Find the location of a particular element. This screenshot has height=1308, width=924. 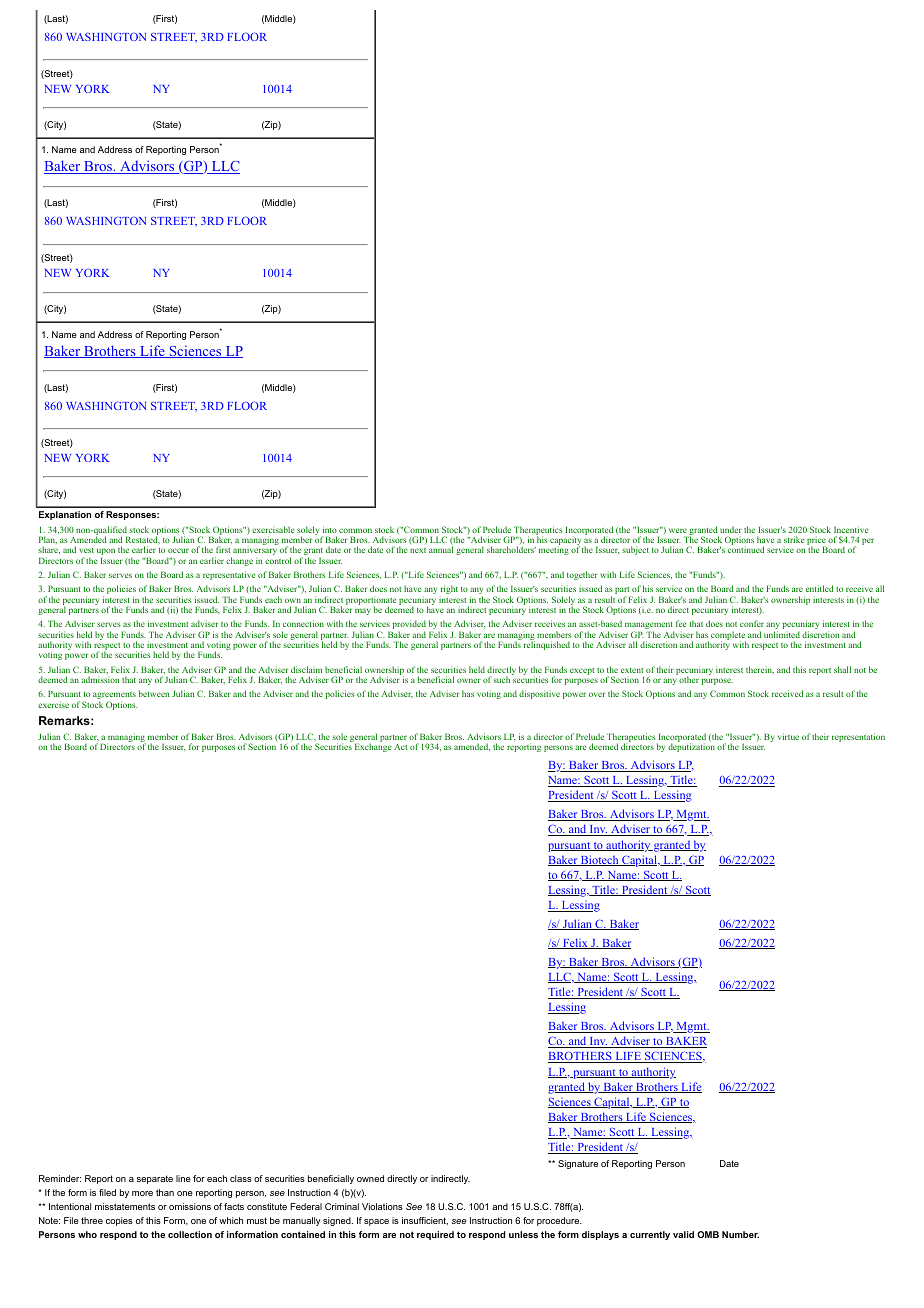

Biotech is located at coordinates (600, 860).
